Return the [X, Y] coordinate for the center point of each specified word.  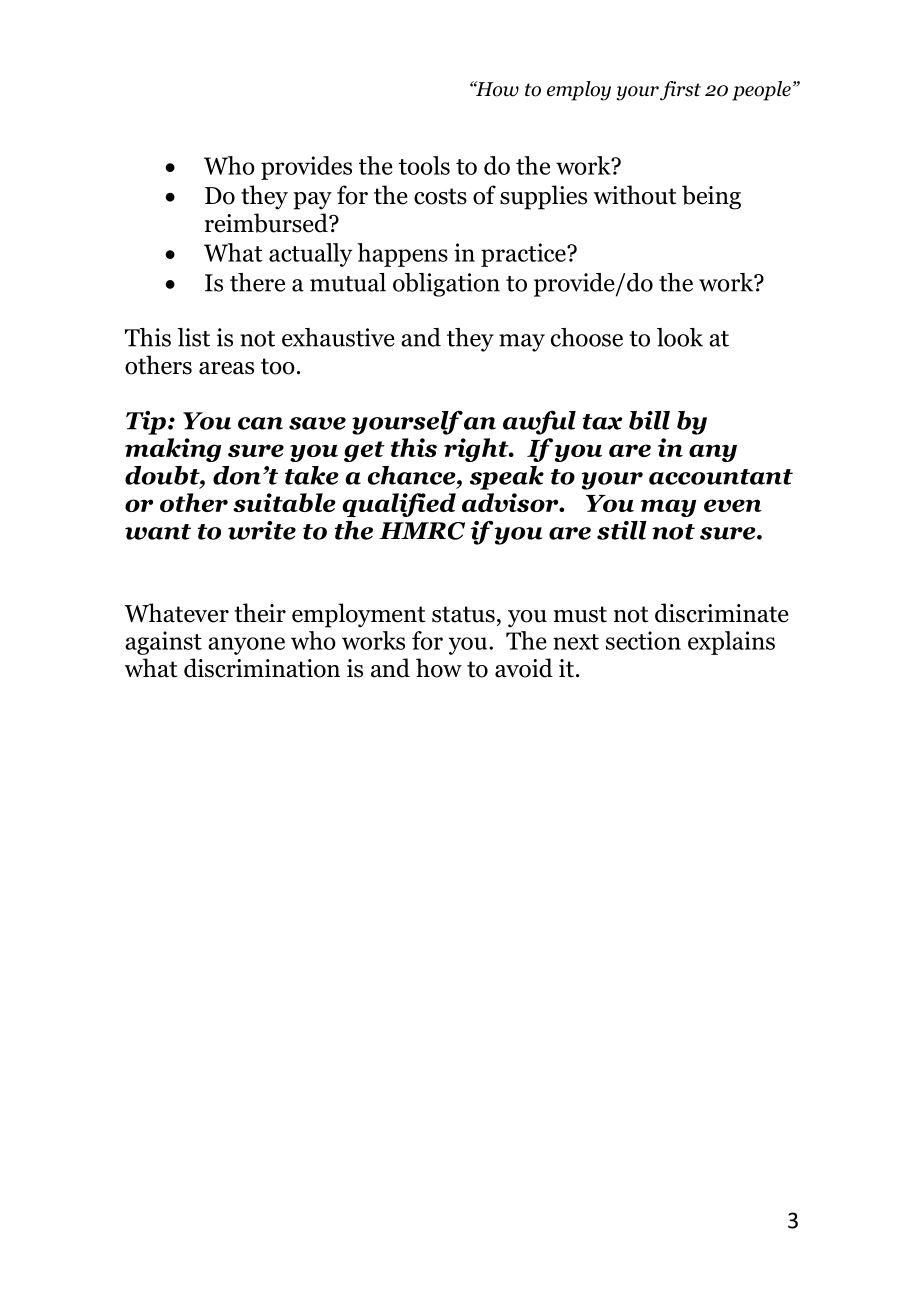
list [194, 337]
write [262, 530]
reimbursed [267, 223]
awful [539, 423]
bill [649, 420]
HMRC [422, 531]
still [622, 530]
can [260, 423]
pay [312, 201]
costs [440, 196]
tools [424, 165]
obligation [446, 285]
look [680, 337]
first [680, 91]
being [711, 197]
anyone [246, 646]
